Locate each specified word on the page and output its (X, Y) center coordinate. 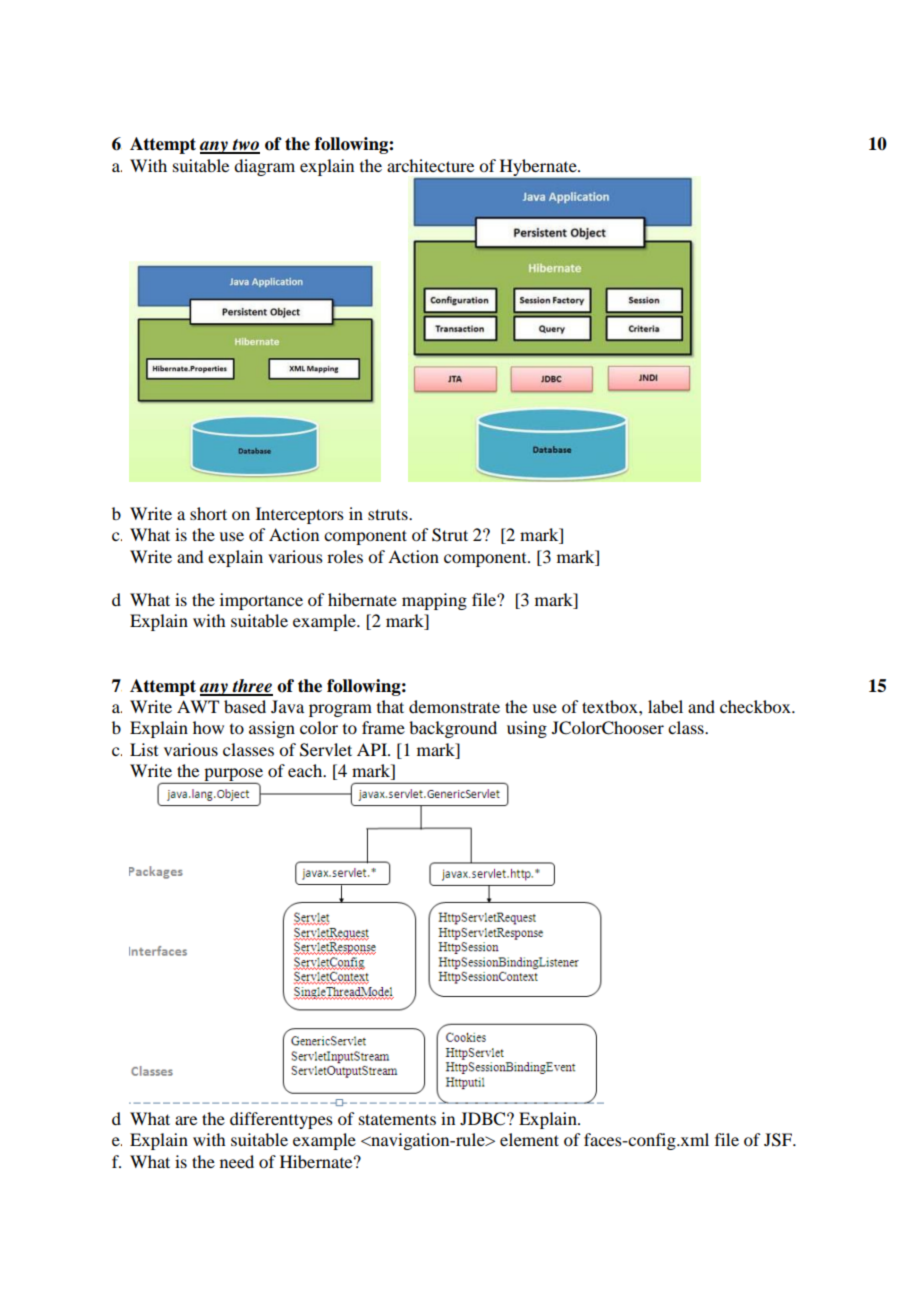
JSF (779, 1140)
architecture (430, 165)
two (245, 146)
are (186, 1120)
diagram (264, 167)
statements (397, 1119)
